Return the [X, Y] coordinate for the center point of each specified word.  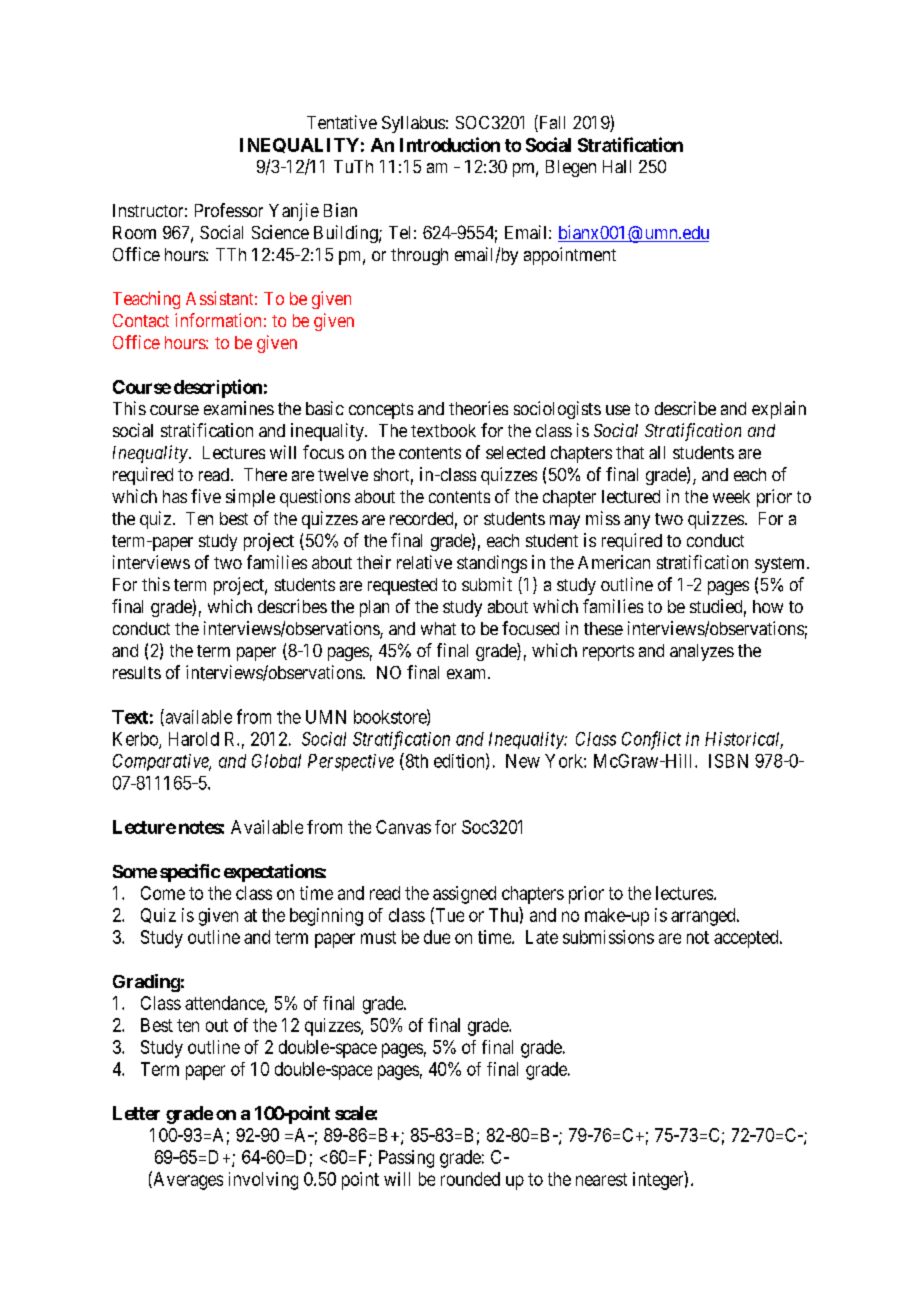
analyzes [702, 652]
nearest [601, 1179]
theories [478, 408]
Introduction [450, 144]
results [137, 672]
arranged [704, 917]
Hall [617, 166]
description [218, 388]
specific [190, 873]
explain [779, 410]
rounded [470, 1179]
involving [263, 1181]
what [438, 628]
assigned [464, 895]
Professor [229, 210]
